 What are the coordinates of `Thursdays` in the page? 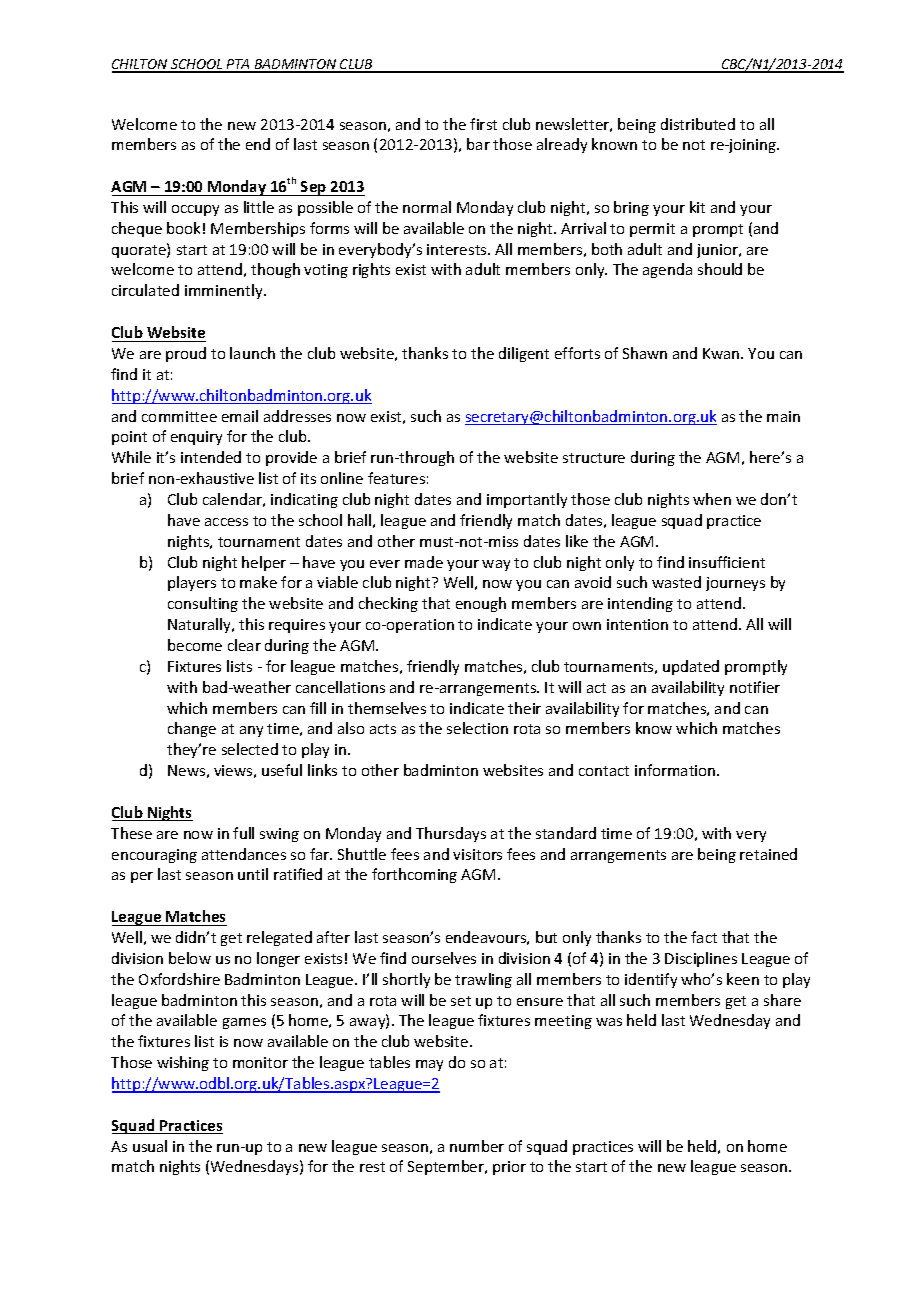 It's located at (451, 834).
